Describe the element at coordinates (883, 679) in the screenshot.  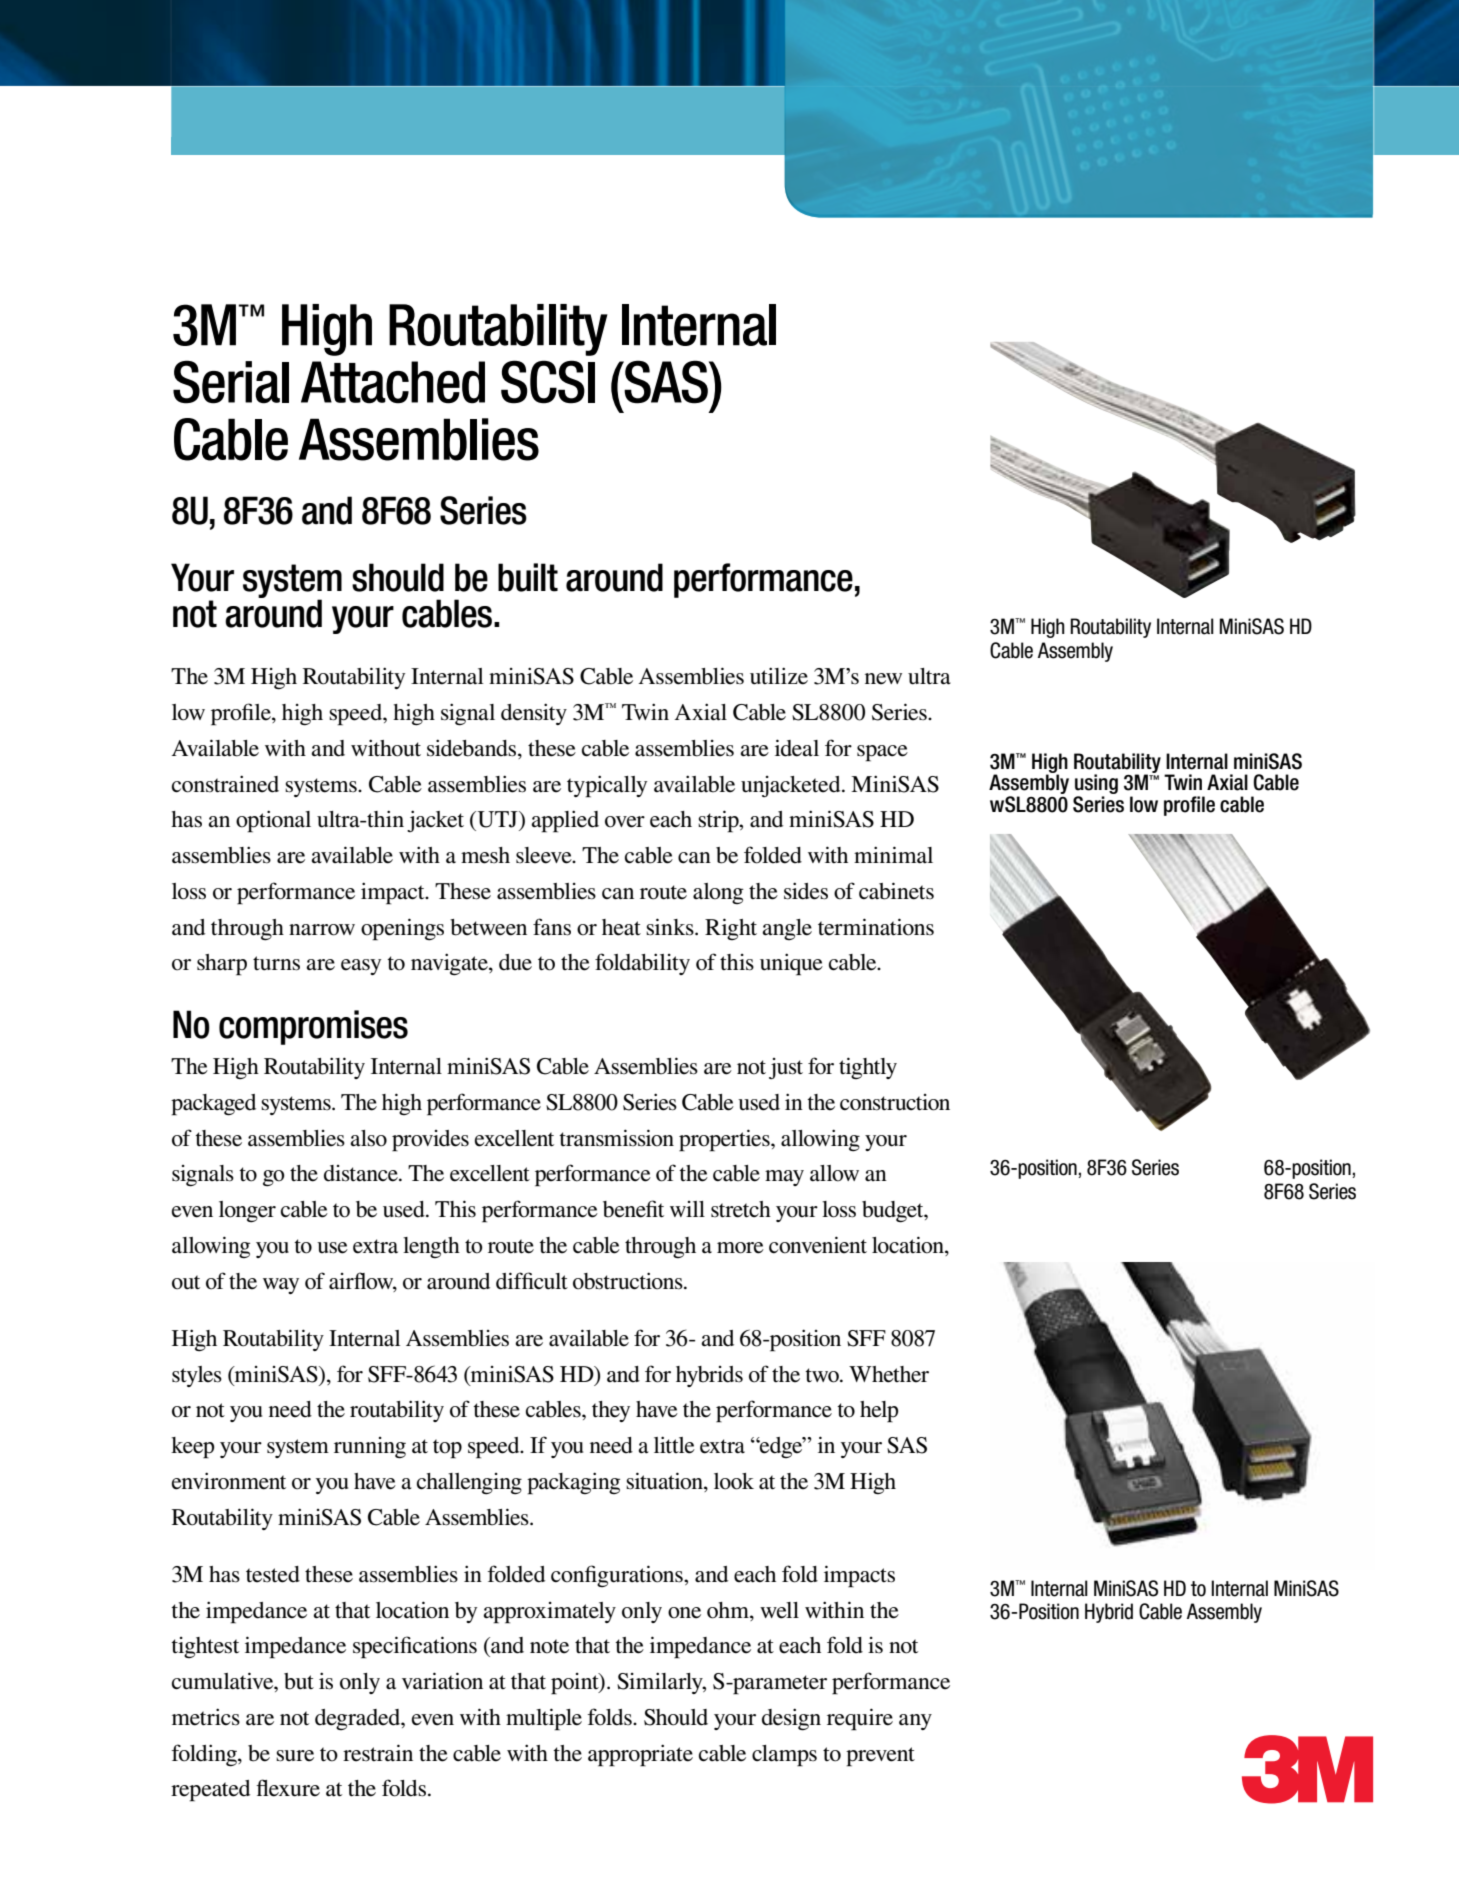
I see `new` at that location.
